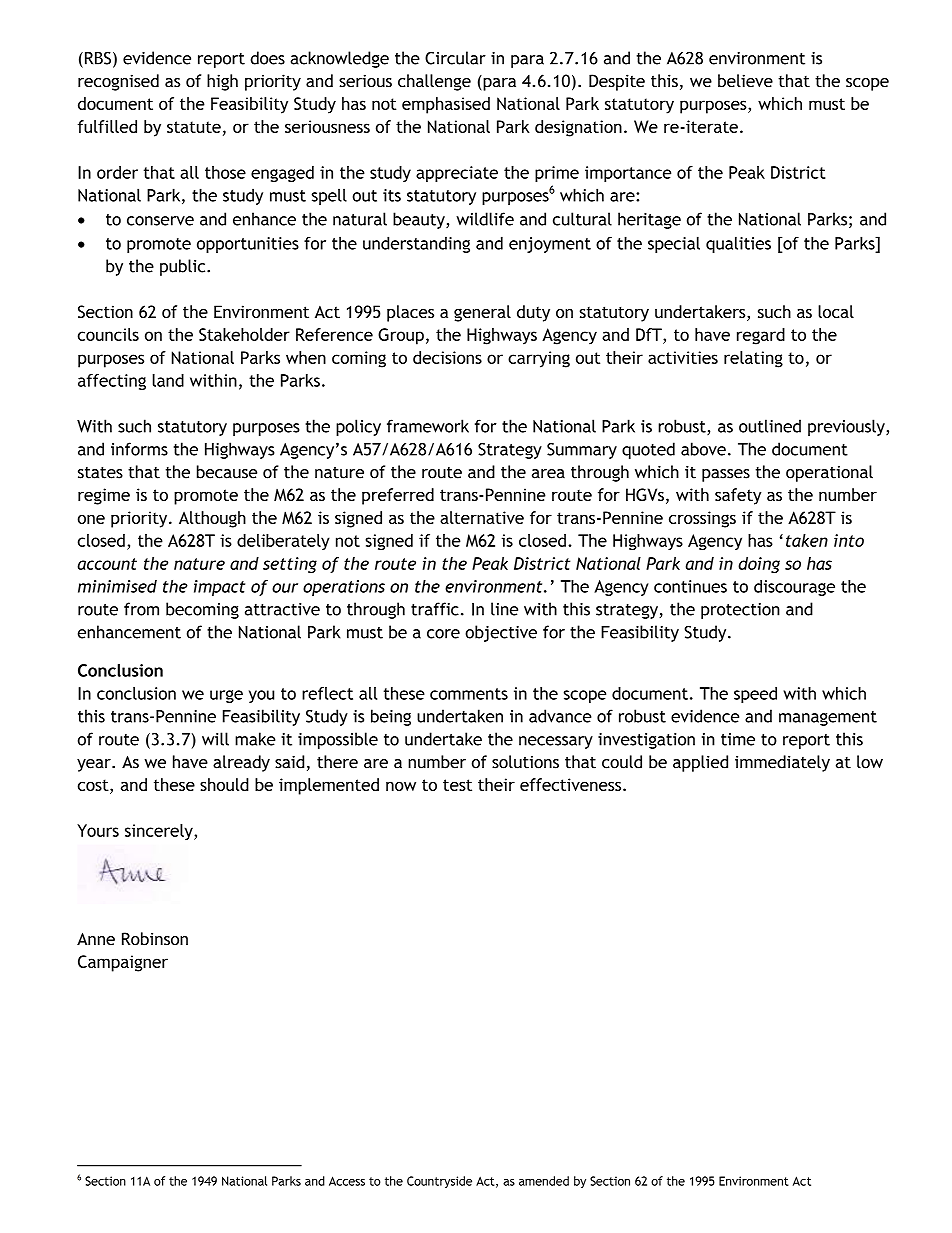  Describe the element at coordinates (782, 763) in the page. I see `immediately` at that location.
